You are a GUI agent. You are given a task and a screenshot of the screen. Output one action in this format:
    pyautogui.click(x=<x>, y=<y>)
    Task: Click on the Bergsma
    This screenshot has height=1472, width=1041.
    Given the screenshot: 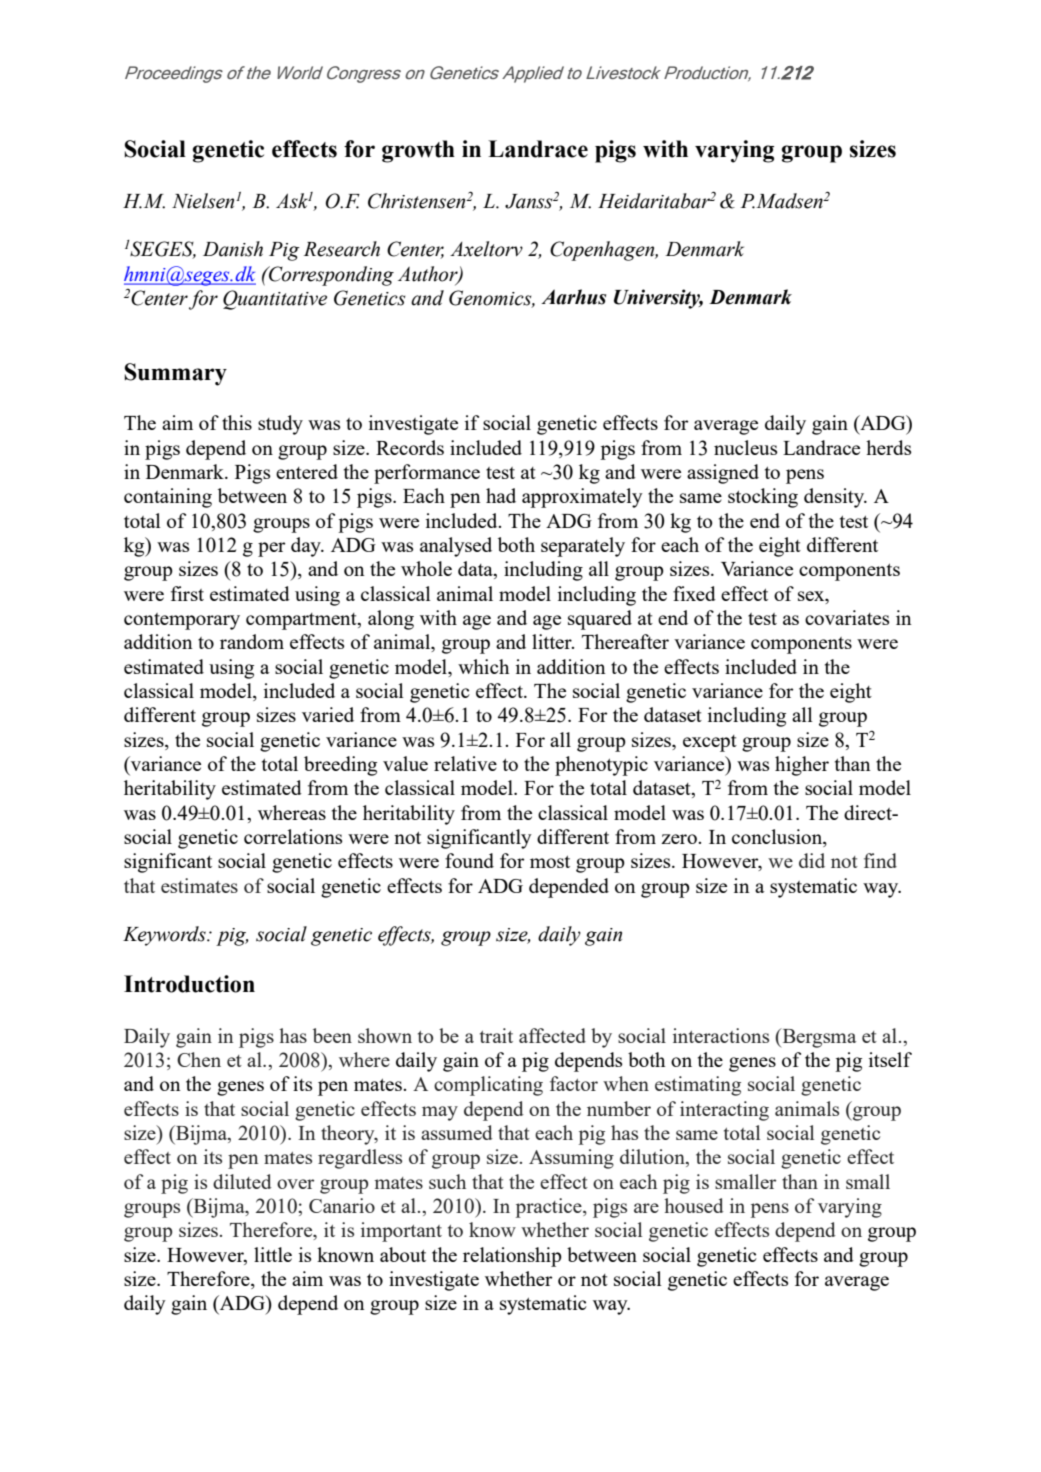 What is the action you would take?
    pyautogui.click(x=818, y=1038)
